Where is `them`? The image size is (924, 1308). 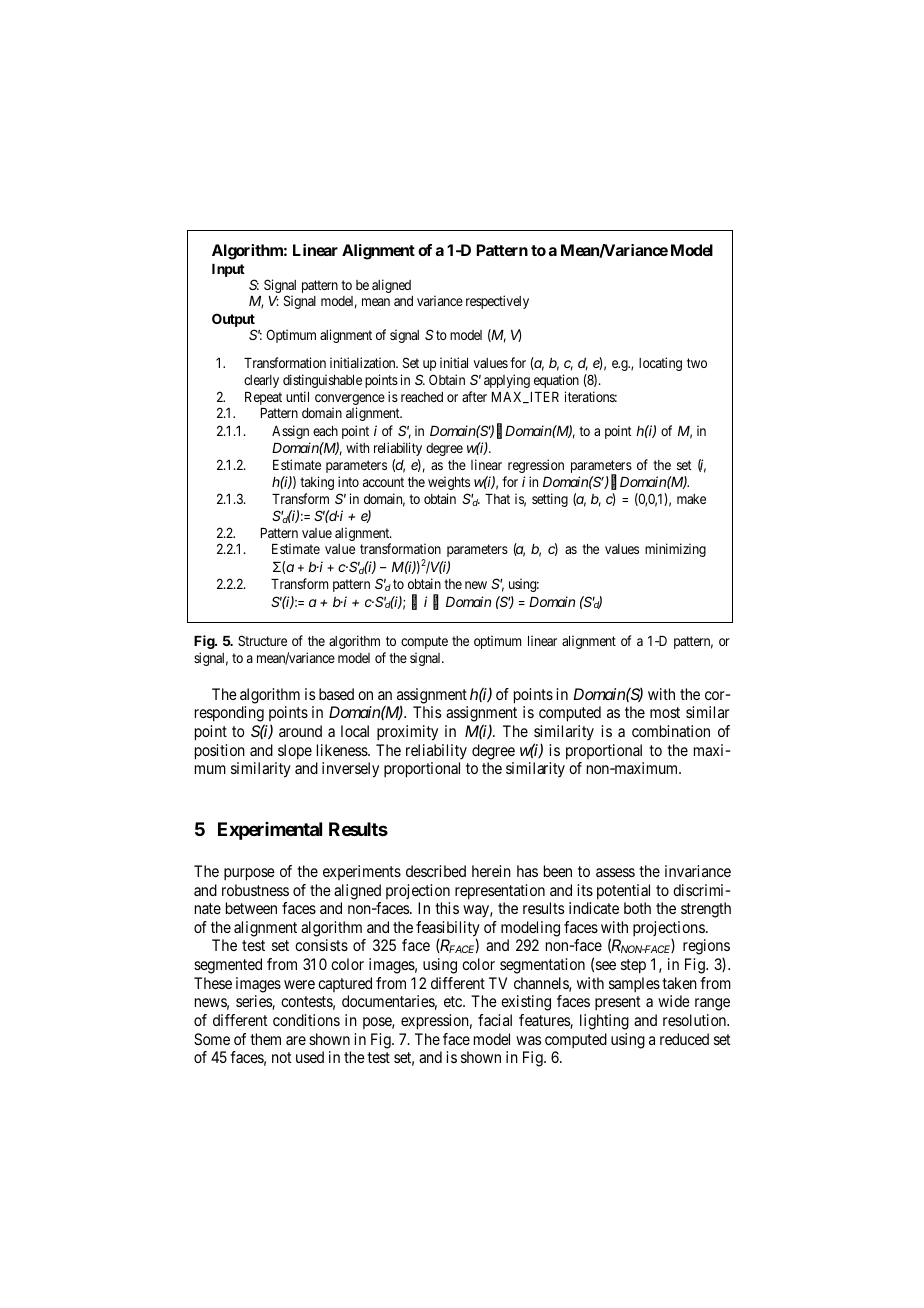
them is located at coordinates (265, 1039).
